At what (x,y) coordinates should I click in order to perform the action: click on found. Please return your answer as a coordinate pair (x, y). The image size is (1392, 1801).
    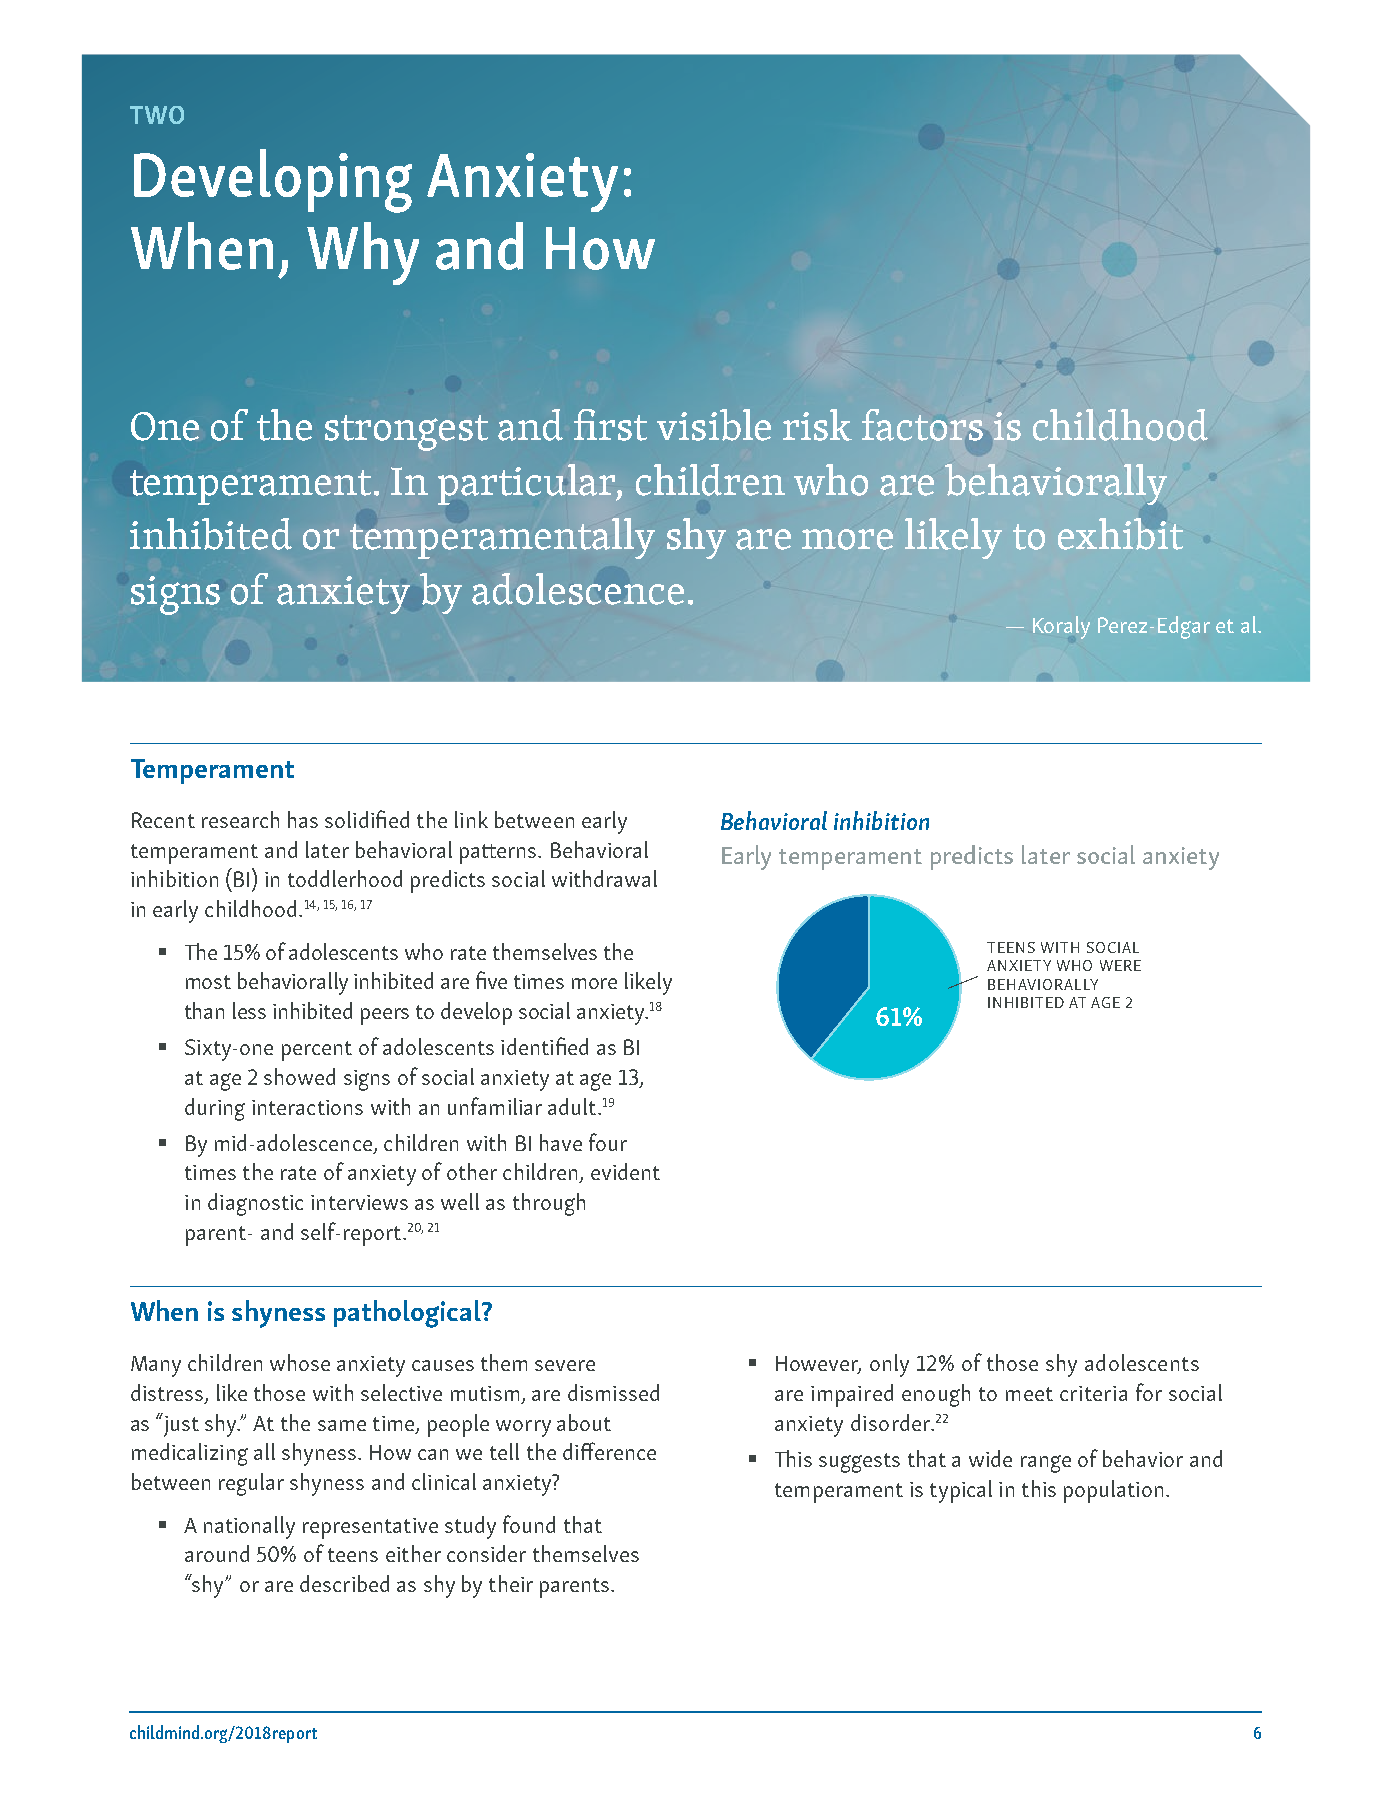
    Looking at the image, I should click on (529, 1524).
